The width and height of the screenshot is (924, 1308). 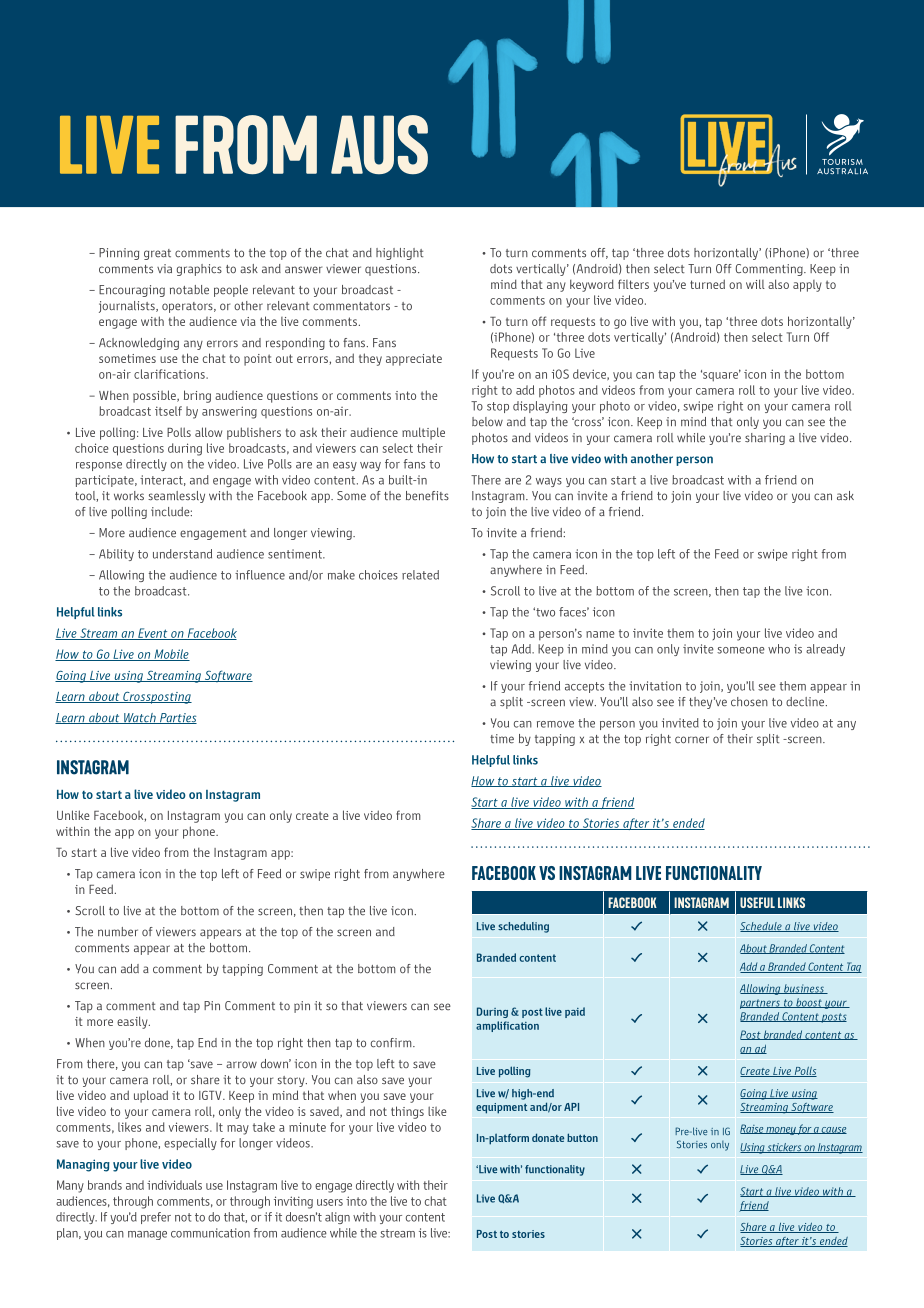 I want to click on sharing, so click(x=765, y=439).
